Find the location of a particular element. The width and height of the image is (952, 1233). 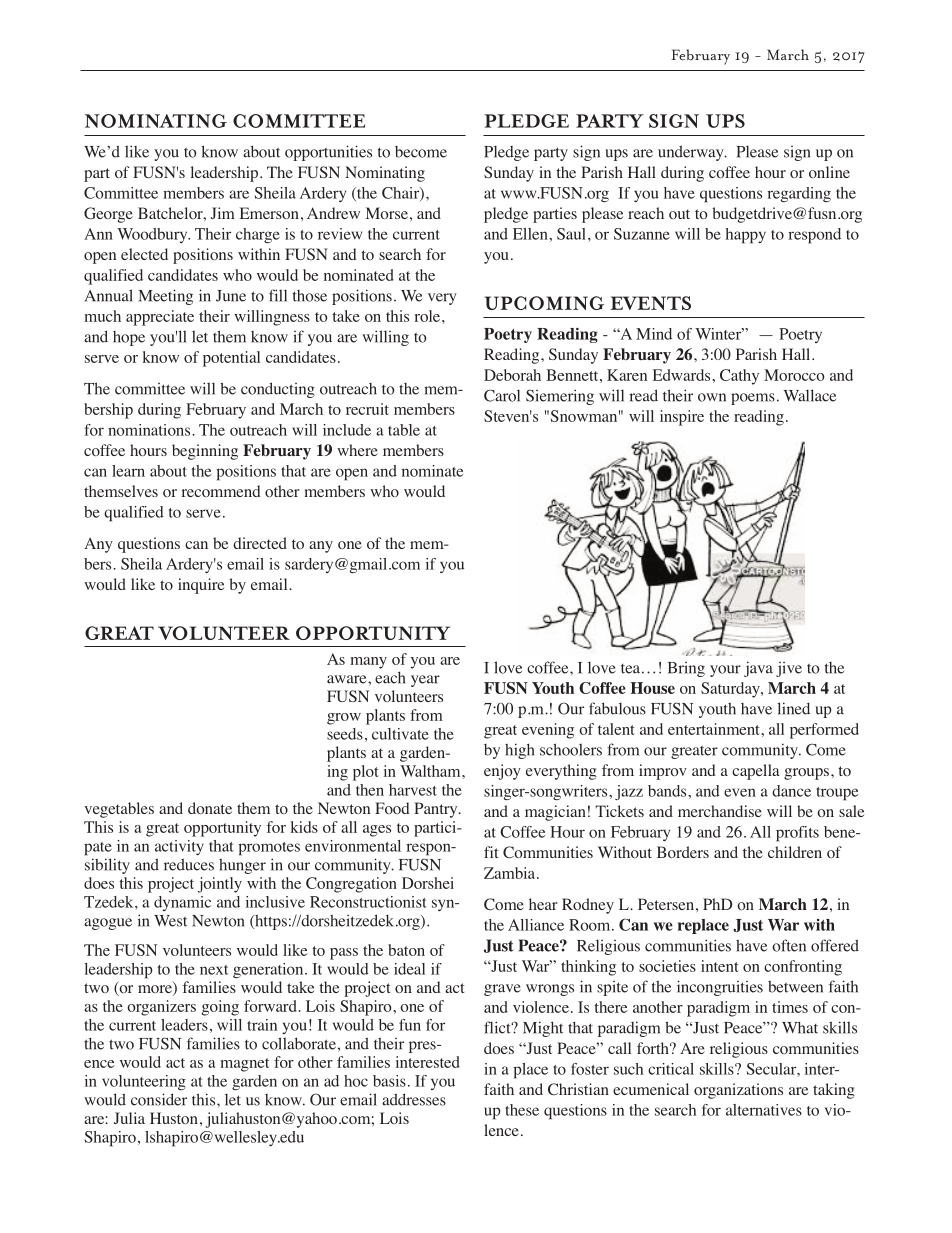

donate is located at coordinates (210, 808).
